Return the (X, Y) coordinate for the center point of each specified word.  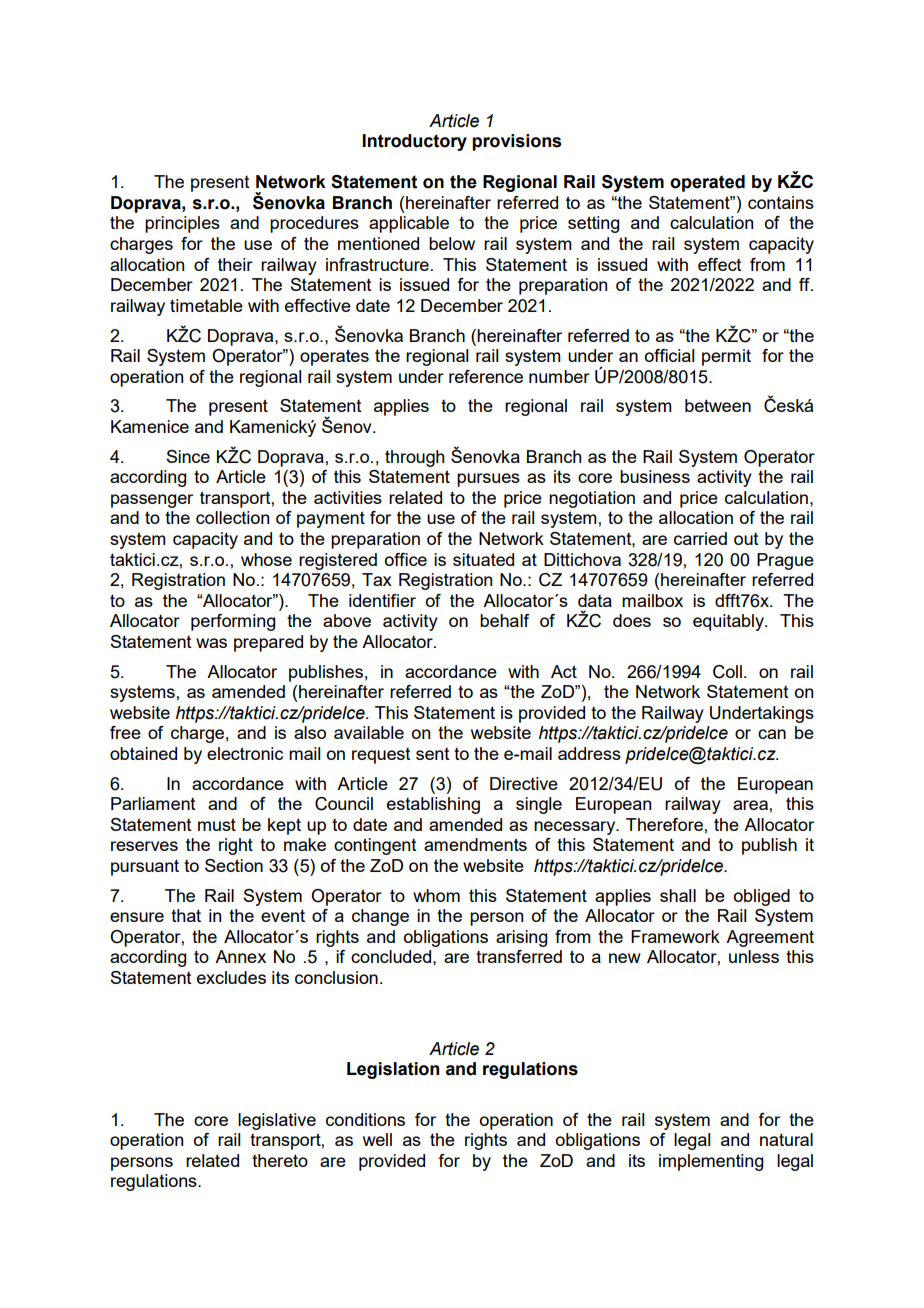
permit (726, 357)
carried (700, 538)
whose (266, 559)
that (186, 915)
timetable (206, 305)
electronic (245, 753)
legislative (277, 1121)
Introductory (414, 142)
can (772, 734)
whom (436, 895)
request (381, 756)
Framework (675, 936)
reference (486, 376)
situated (483, 559)
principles (182, 224)
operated (707, 183)
